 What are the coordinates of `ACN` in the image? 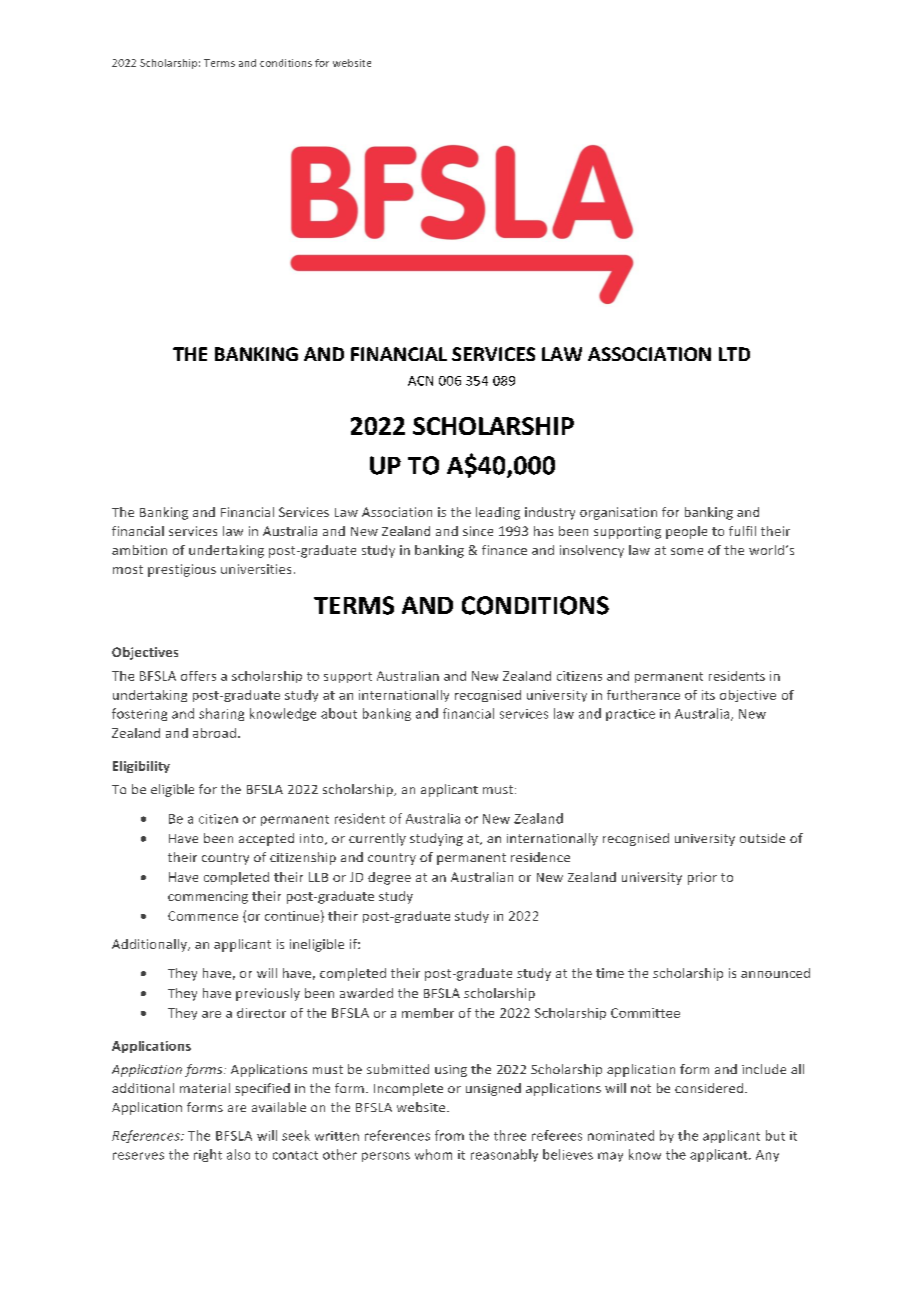 It's located at (420, 381).
